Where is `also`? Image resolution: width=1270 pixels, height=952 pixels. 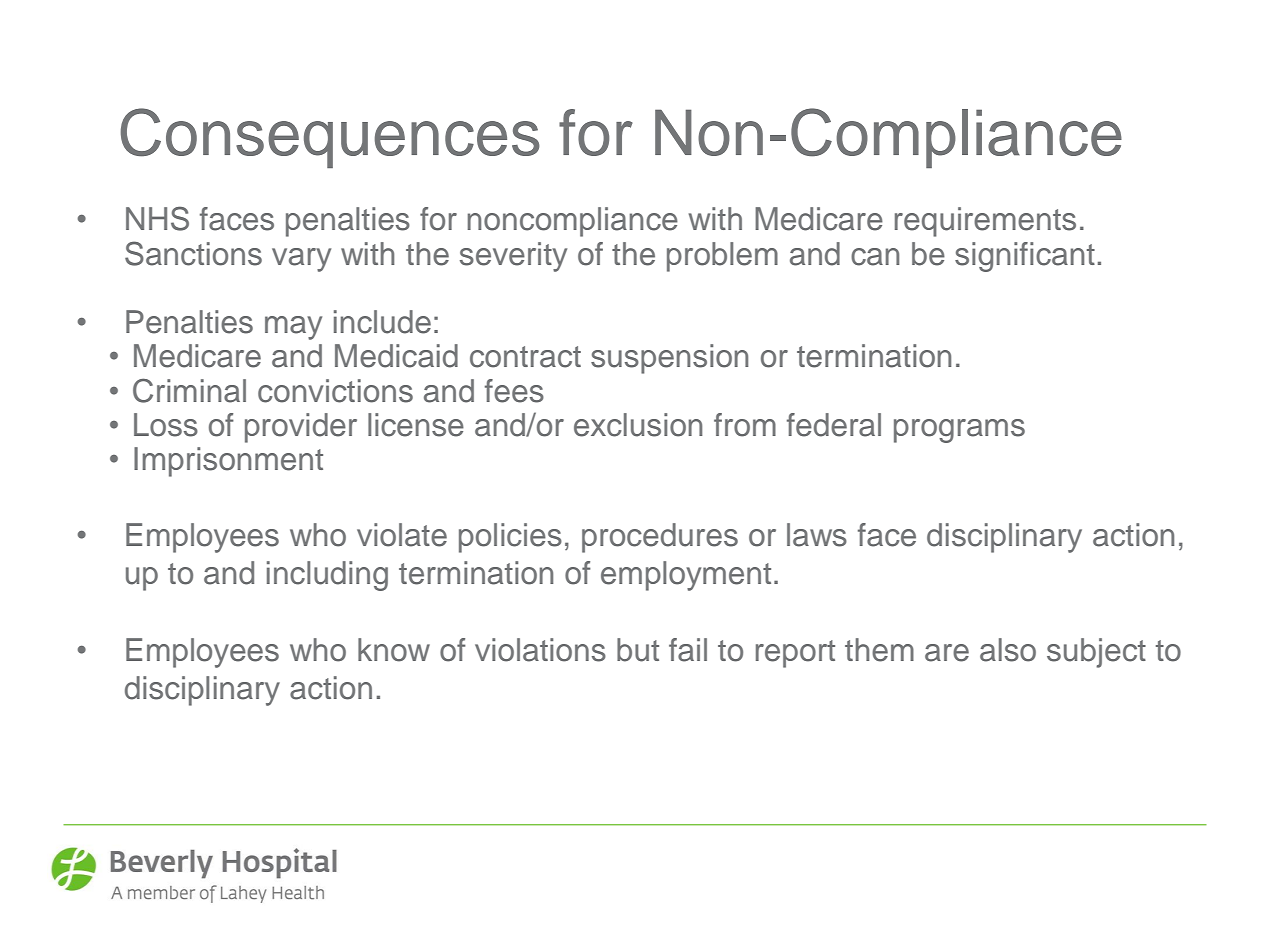
also is located at coordinates (1008, 650).
